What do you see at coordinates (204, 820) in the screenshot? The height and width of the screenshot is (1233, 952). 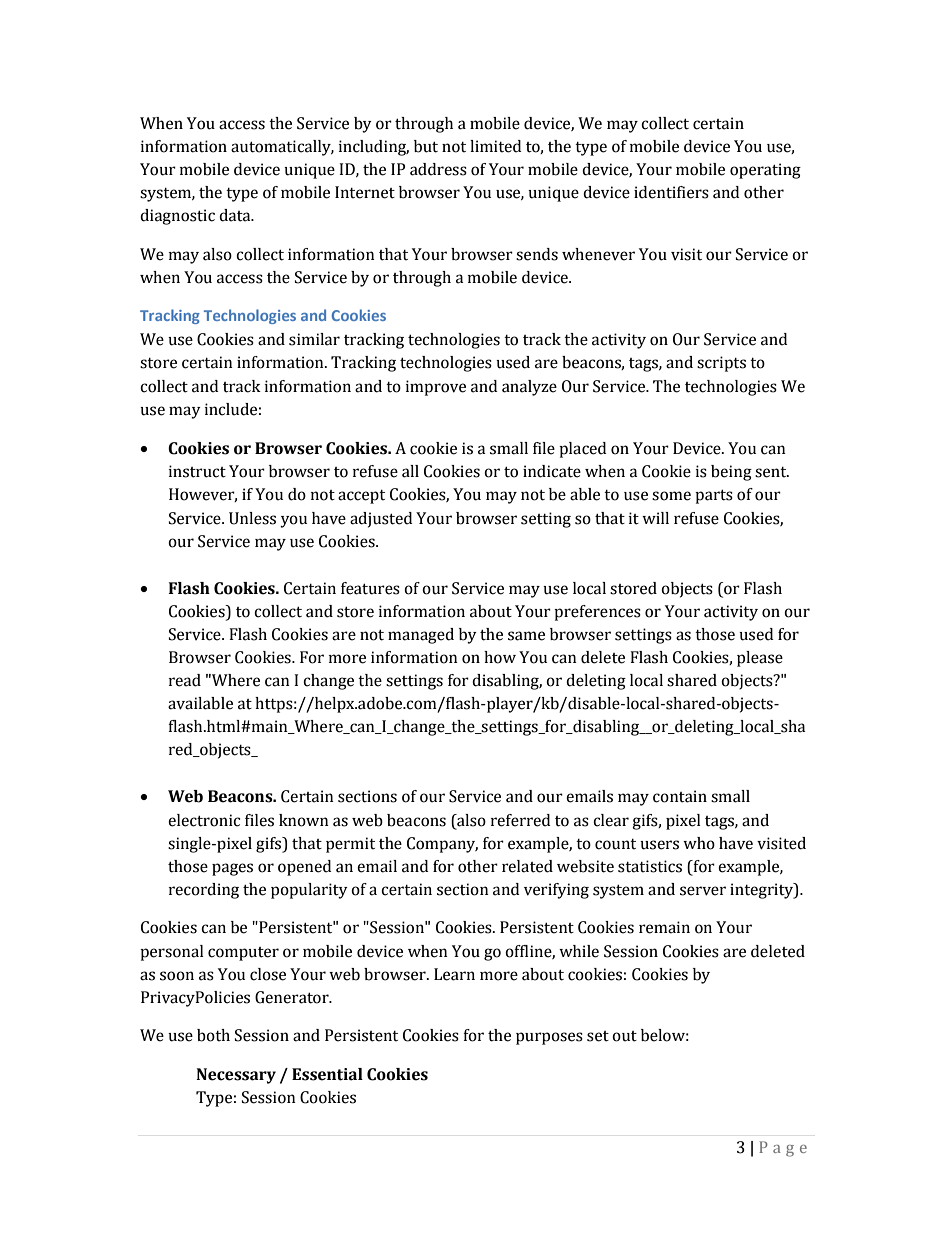 I see `electronic` at bounding box center [204, 820].
